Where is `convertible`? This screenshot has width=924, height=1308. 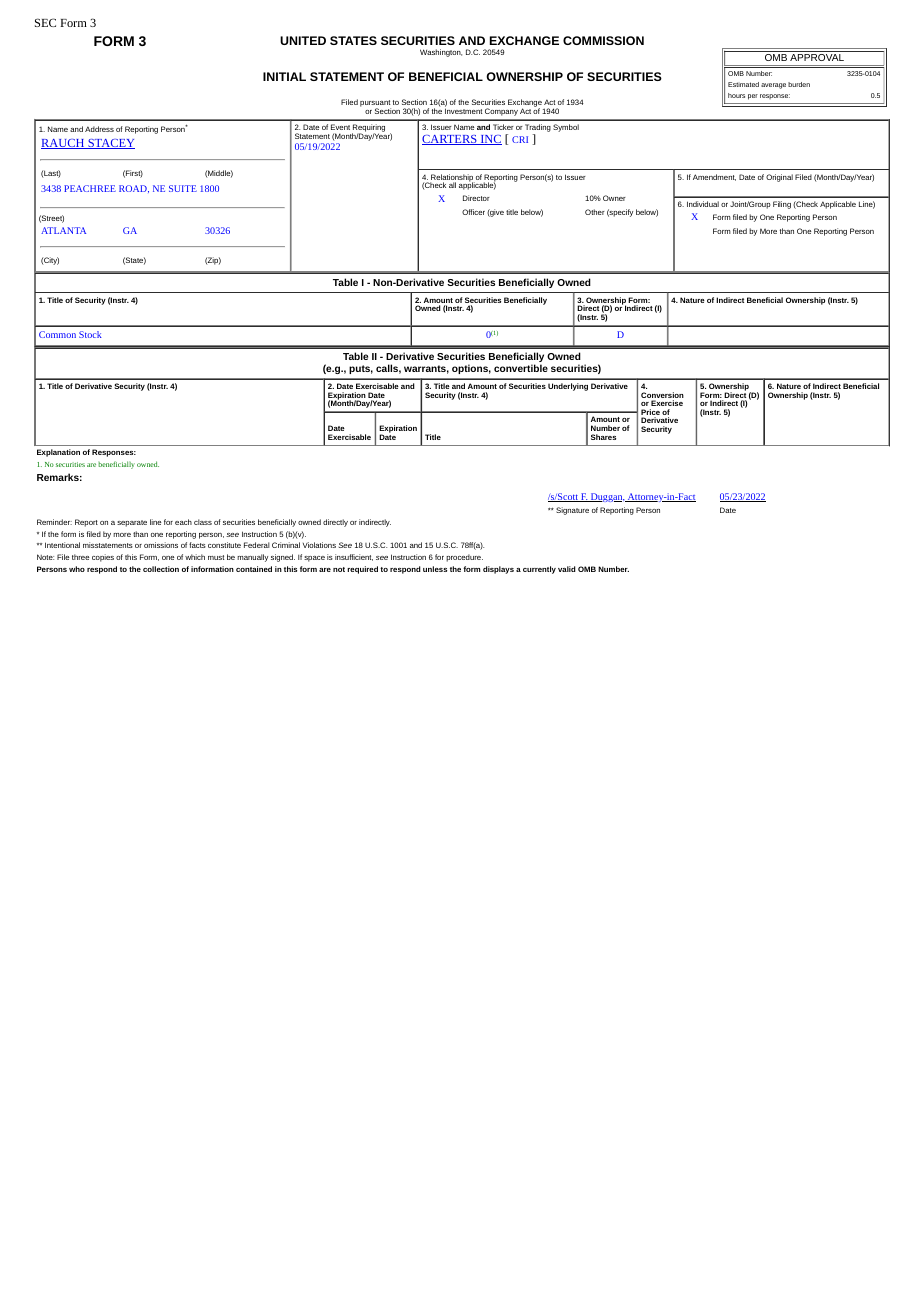
convertible is located at coordinates (521, 368).
